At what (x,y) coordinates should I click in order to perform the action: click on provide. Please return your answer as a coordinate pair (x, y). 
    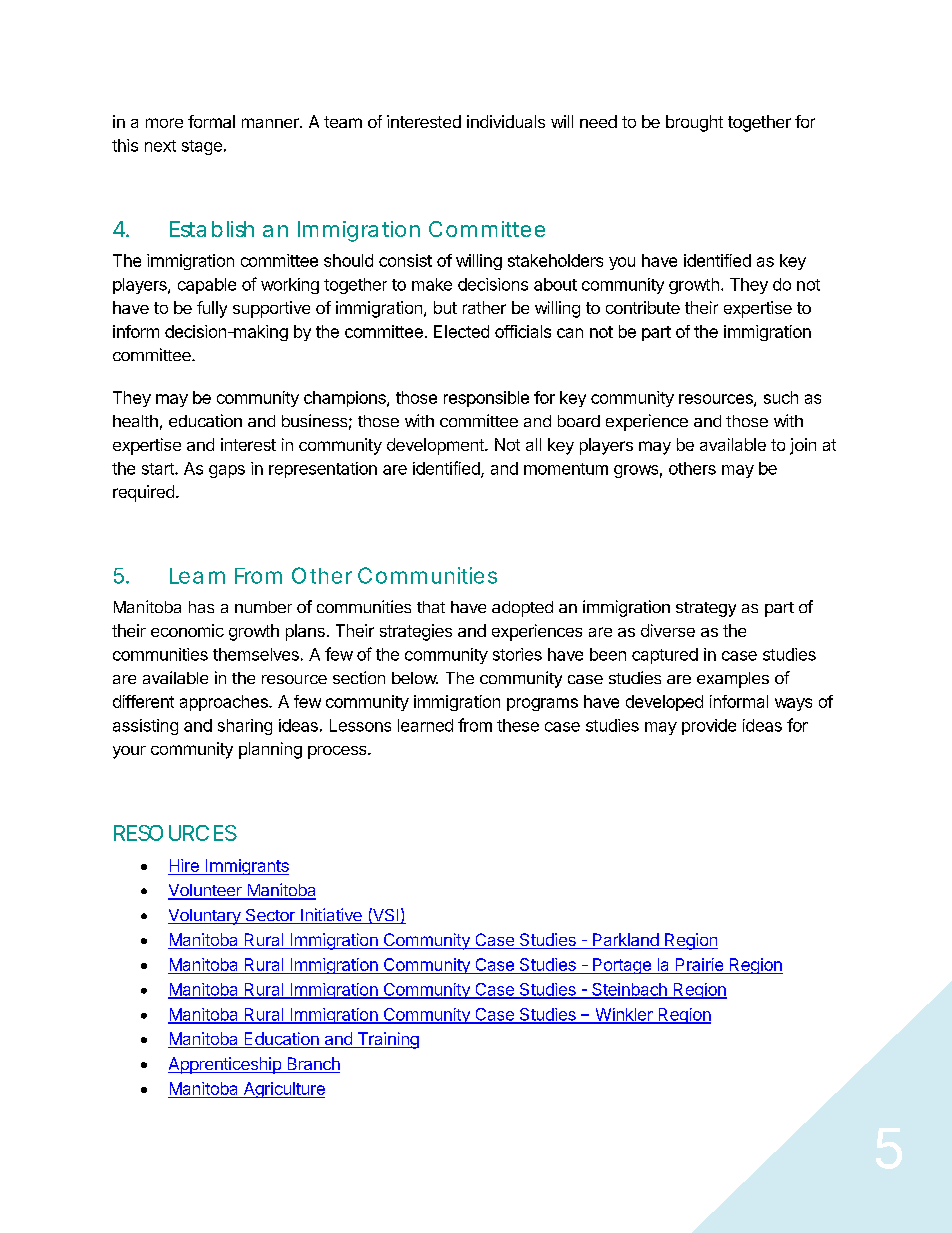
    Looking at the image, I should click on (709, 727).
